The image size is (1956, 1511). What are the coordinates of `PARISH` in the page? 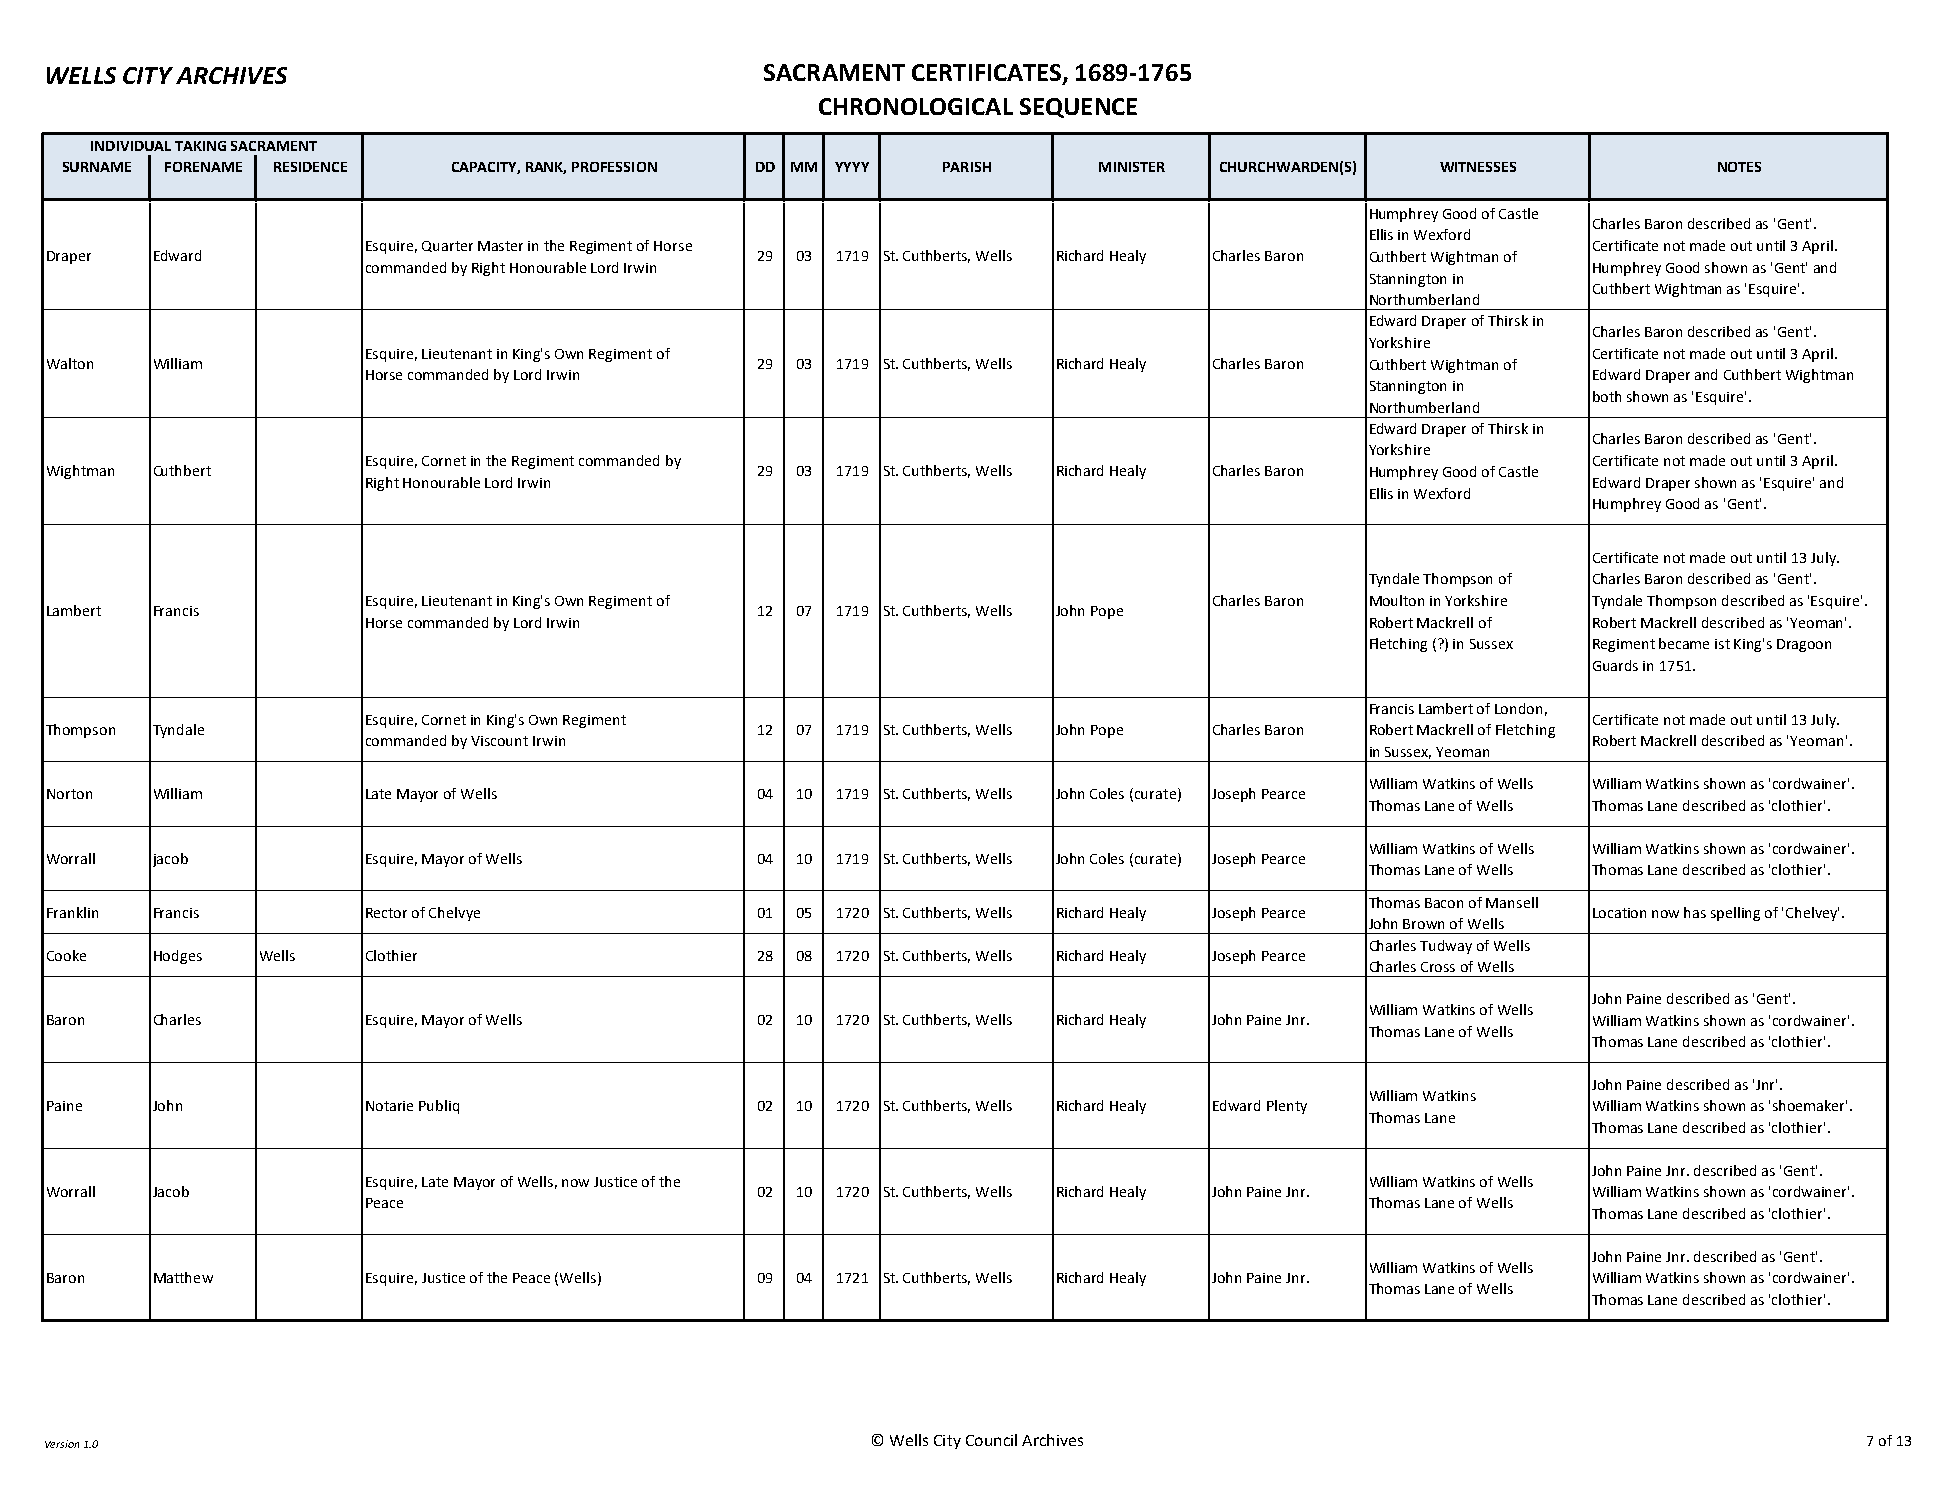 It's located at (967, 167).
